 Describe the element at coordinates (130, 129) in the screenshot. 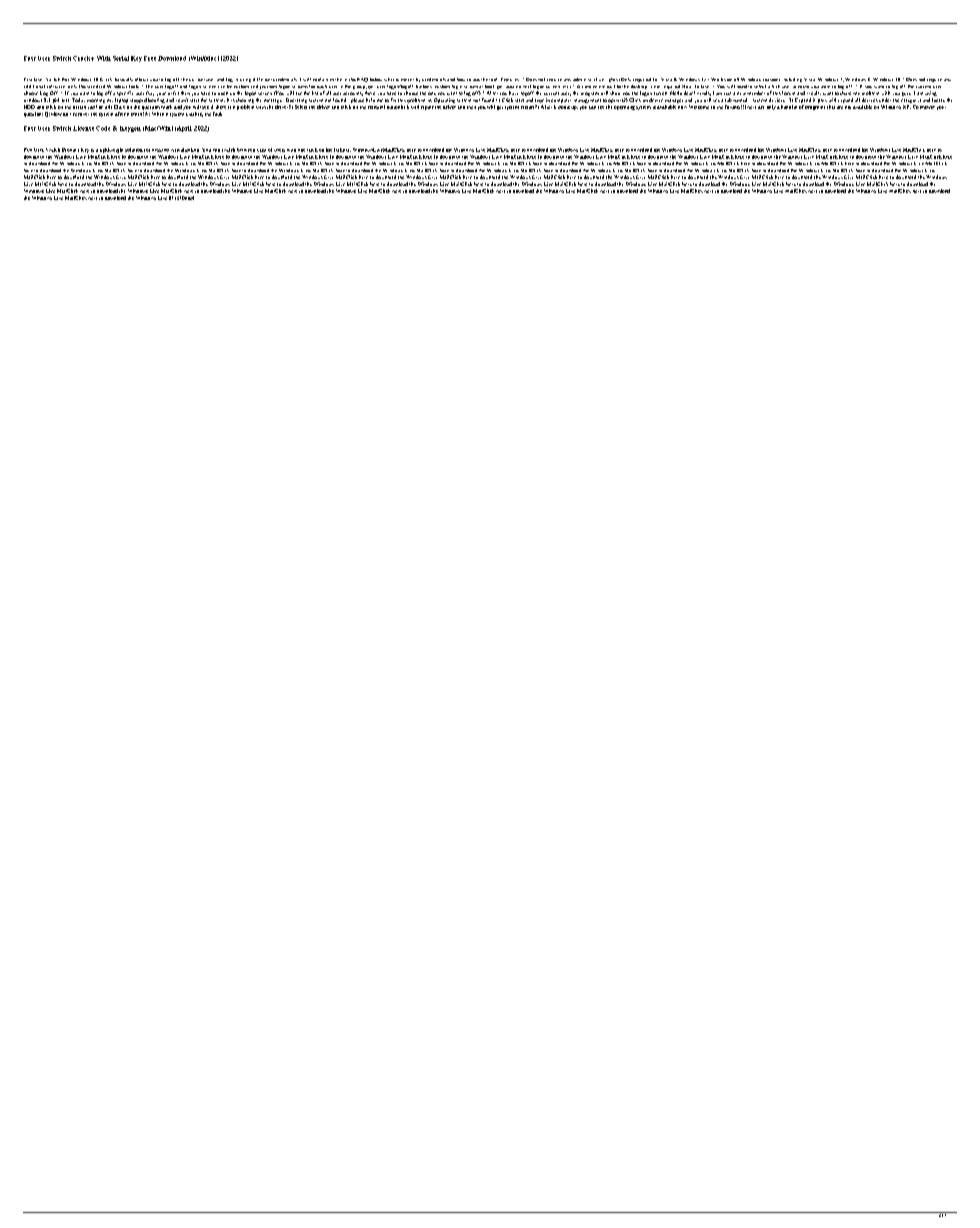

I see `Keygen` at that location.
